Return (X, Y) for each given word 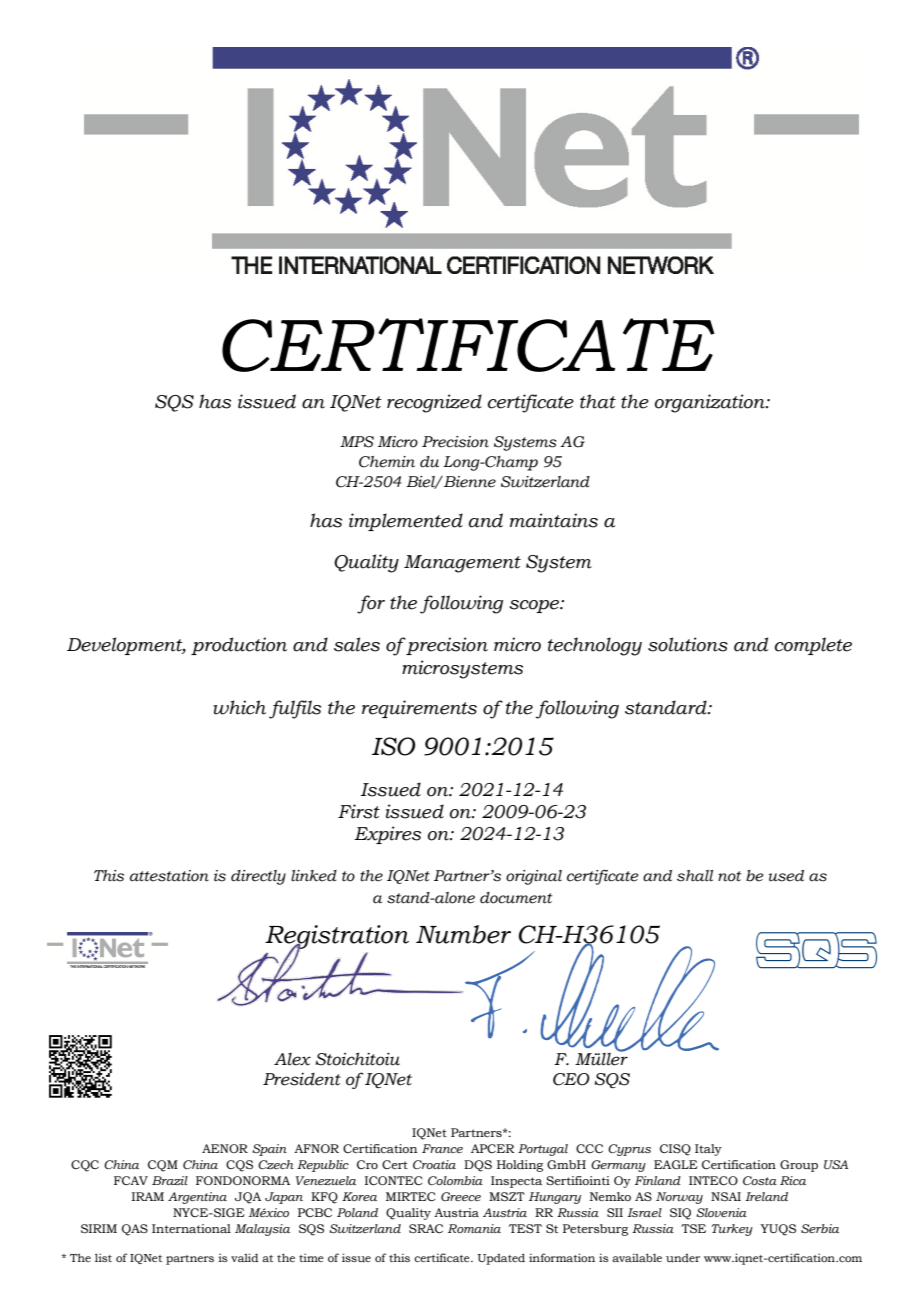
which (239, 707)
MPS (357, 442)
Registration (337, 938)
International (191, 1228)
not (729, 876)
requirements (419, 709)
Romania (474, 1228)
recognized (434, 403)
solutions (688, 644)
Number (463, 934)
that (598, 401)
